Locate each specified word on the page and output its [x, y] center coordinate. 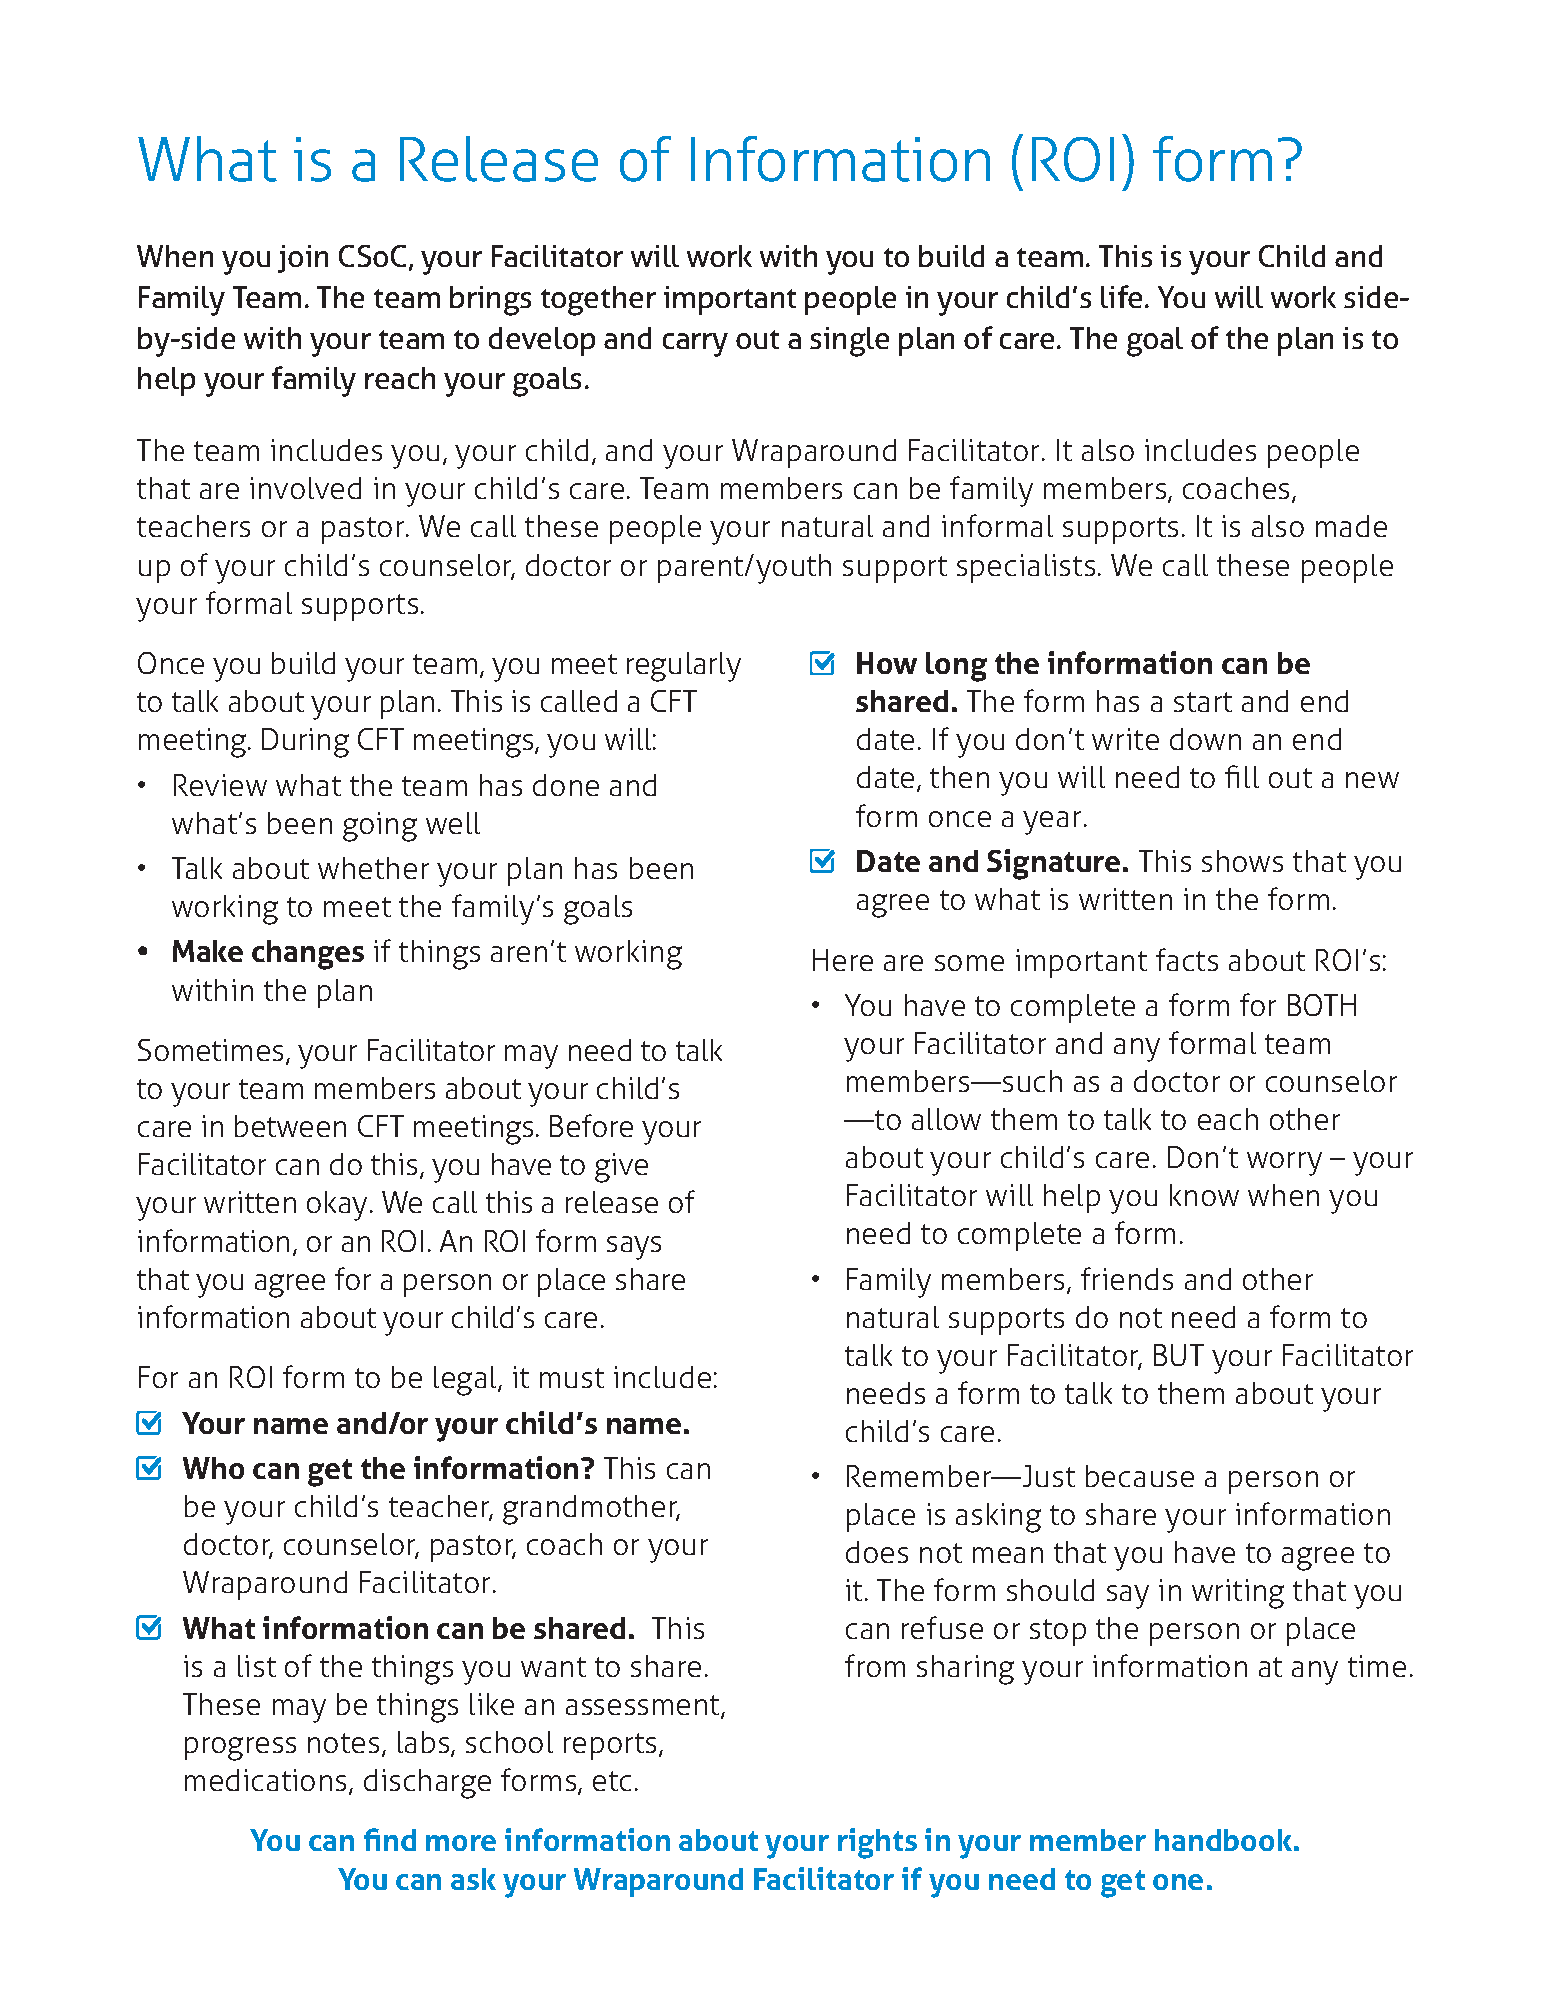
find [390, 1839]
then [959, 777]
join [303, 259]
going [380, 827]
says [634, 1248]
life [1121, 296]
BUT [1179, 1355]
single [849, 342]
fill [1242, 776]
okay [337, 1206]
